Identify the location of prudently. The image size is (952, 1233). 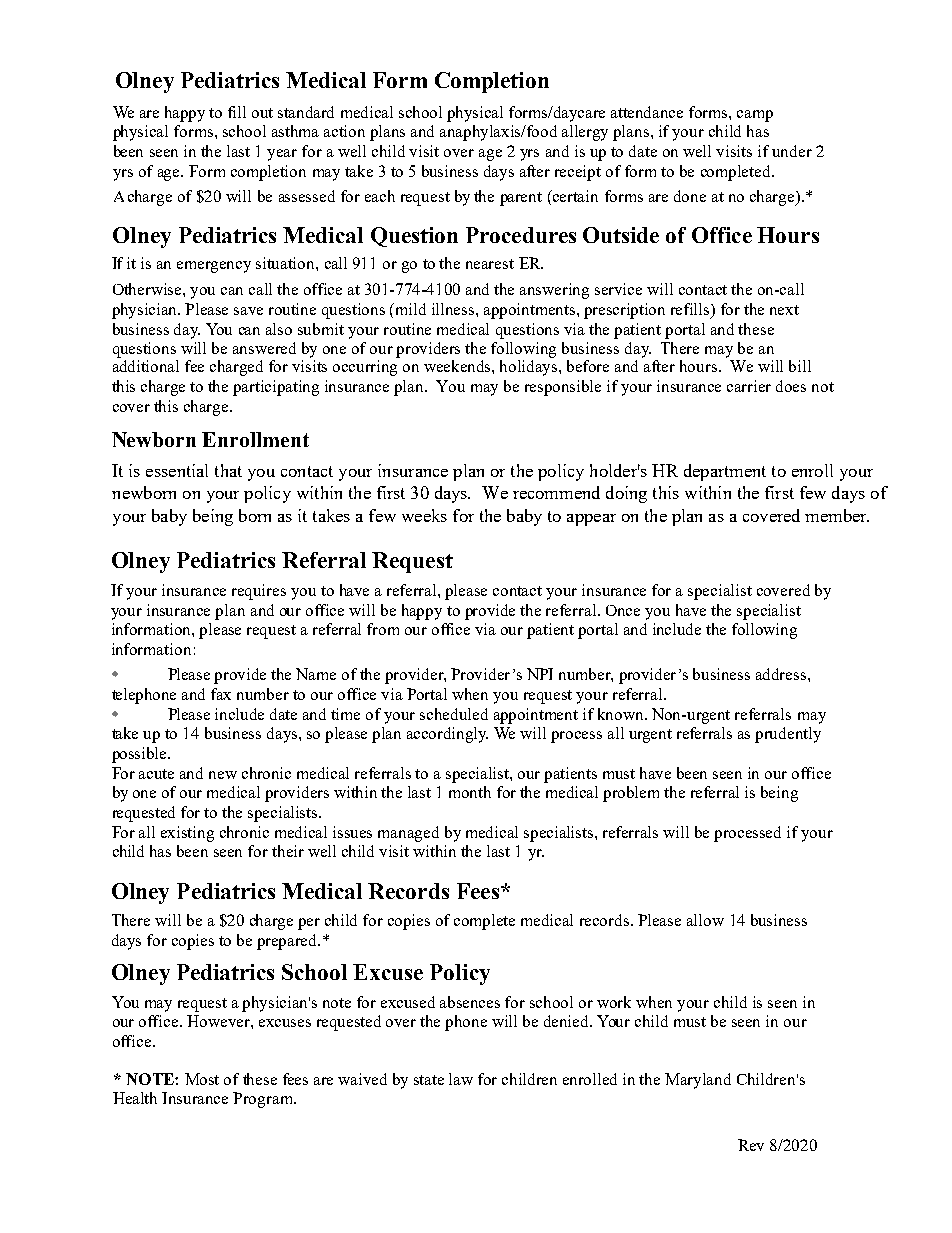
(788, 735).
